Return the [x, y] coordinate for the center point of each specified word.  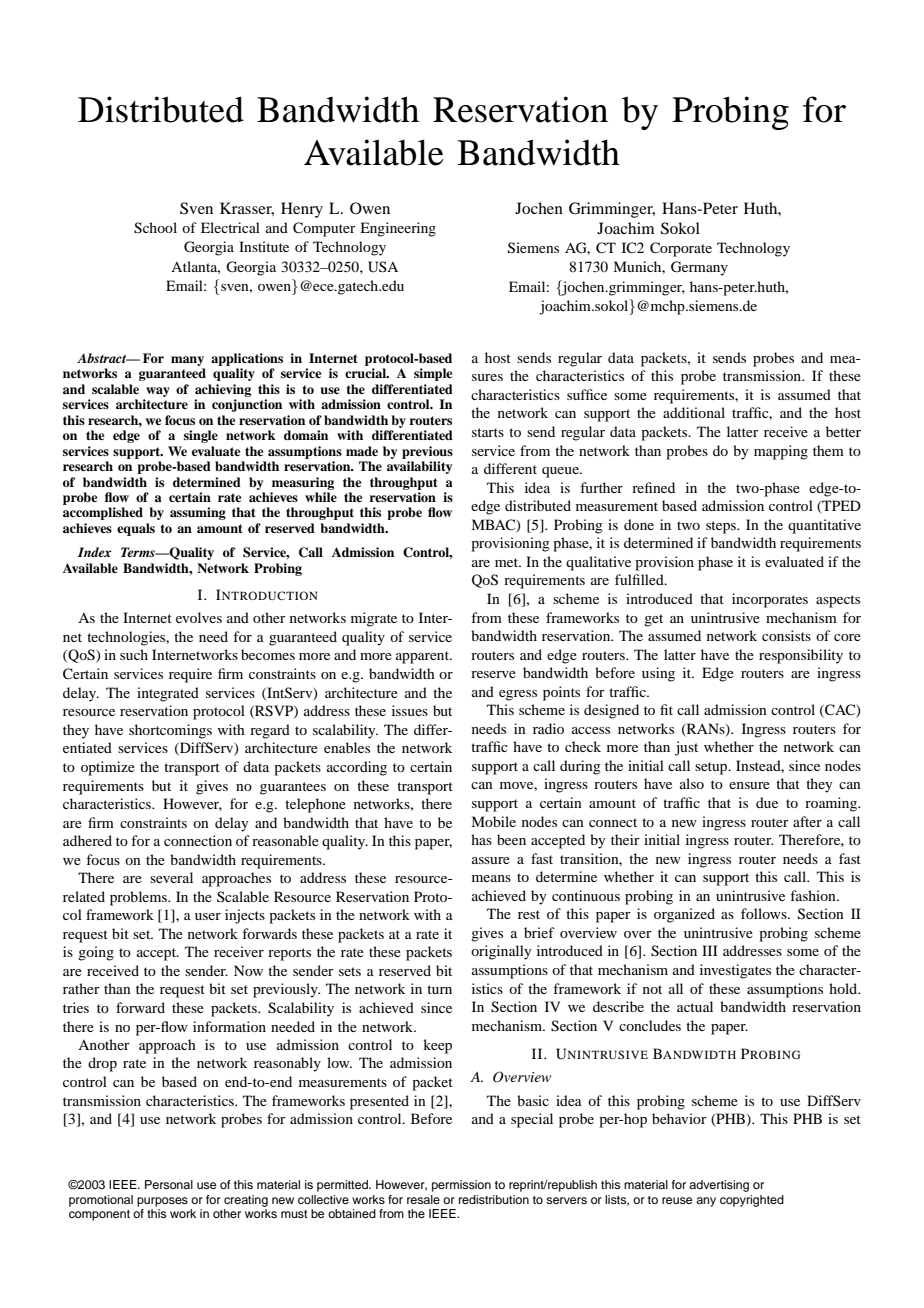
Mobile [493, 821]
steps [722, 527]
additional [694, 412]
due [767, 802]
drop [102, 1064]
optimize [108, 768]
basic [533, 1100]
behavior [679, 1118]
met [508, 562]
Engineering [398, 229]
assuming [198, 513]
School [155, 228]
